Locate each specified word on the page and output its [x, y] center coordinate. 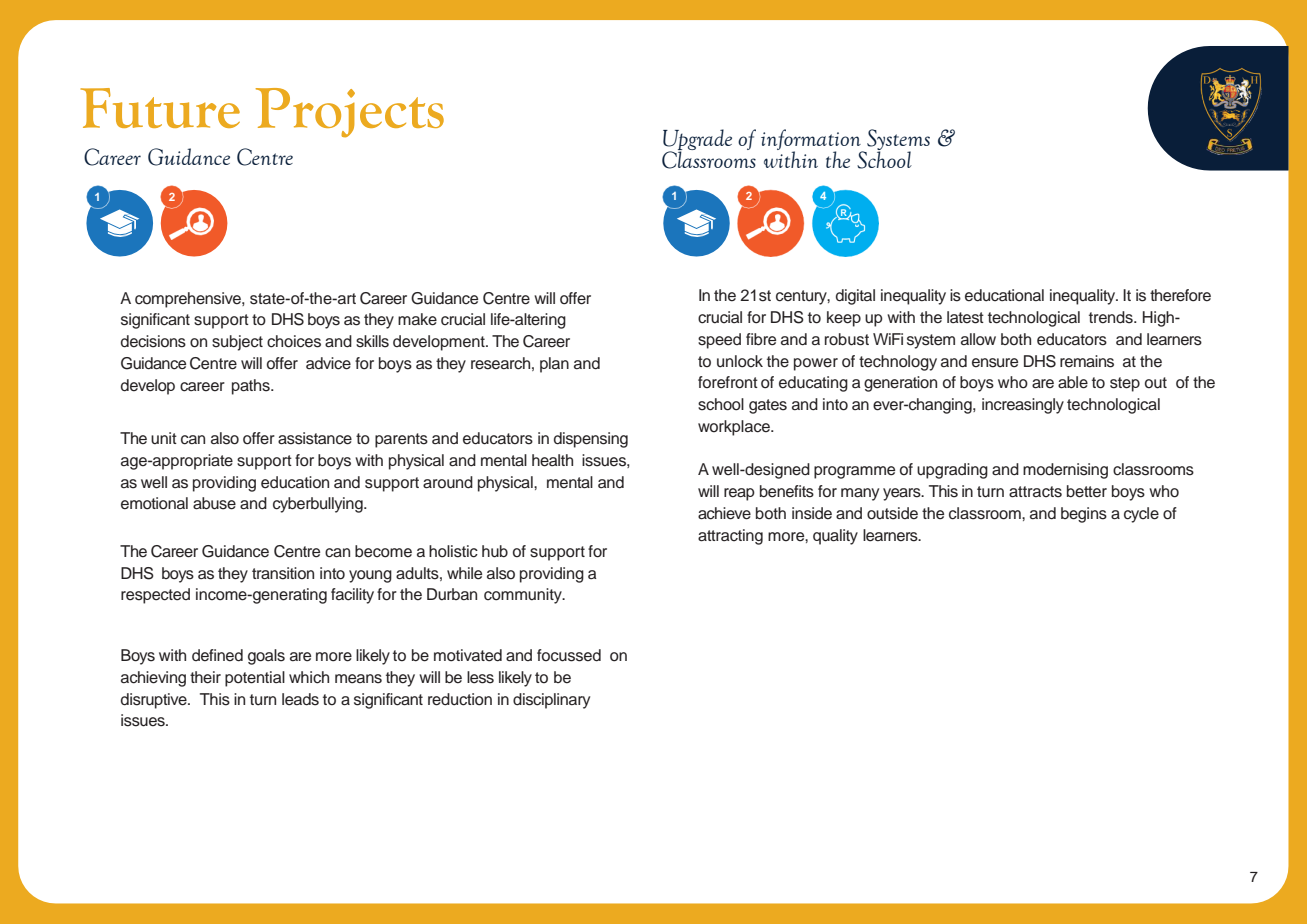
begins [1084, 515]
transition [283, 573]
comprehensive [189, 300]
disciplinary [551, 701]
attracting [730, 537]
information [812, 140]
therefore [1180, 295]
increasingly [1023, 406]
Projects [350, 113]
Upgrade [697, 140]
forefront [728, 382]
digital [855, 297]
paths [252, 387]
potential [255, 679]
